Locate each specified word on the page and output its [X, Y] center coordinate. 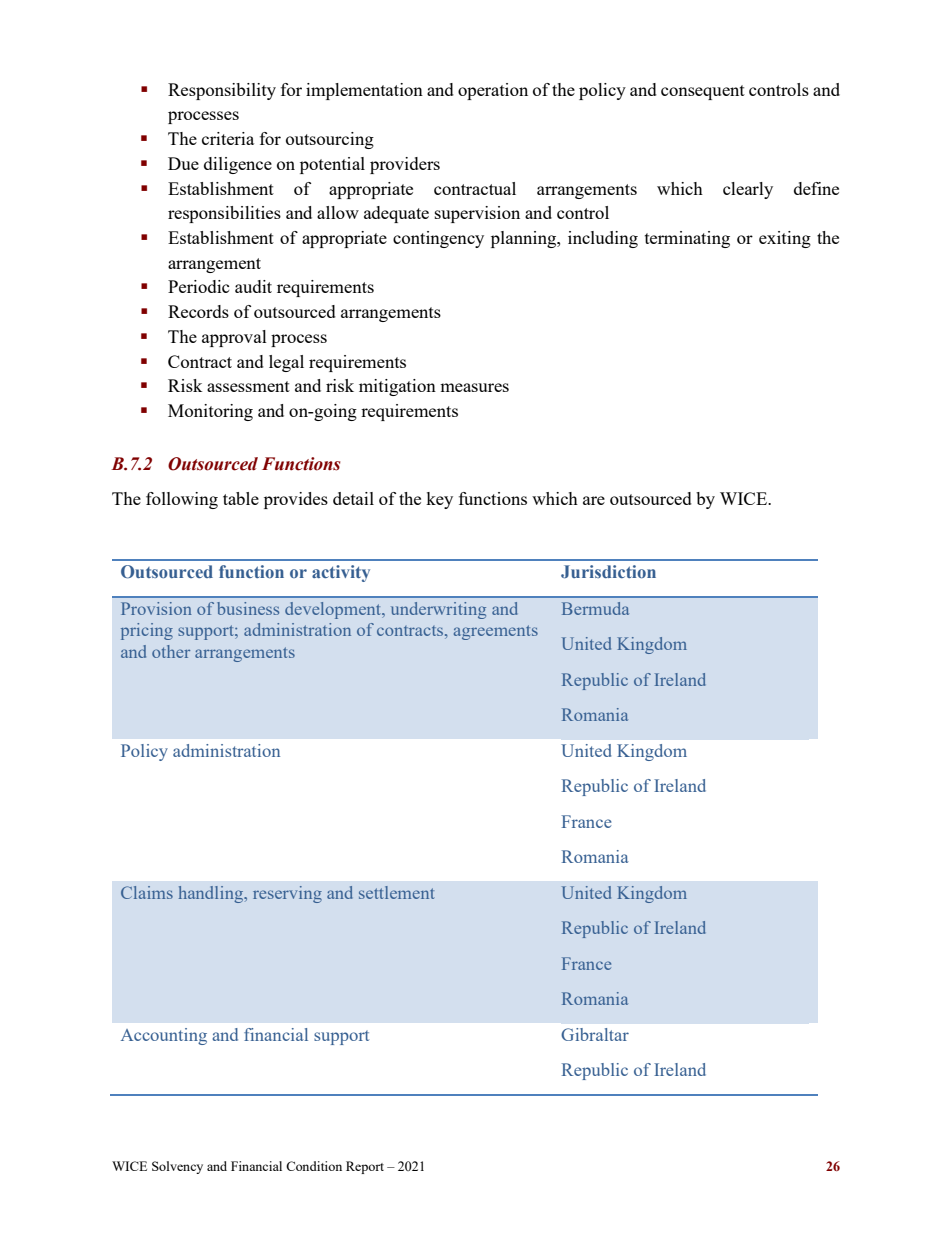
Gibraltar [595, 1034]
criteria [228, 138]
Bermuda [595, 608]
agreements [496, 632]
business [248, 608]
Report [365, 1167]
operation [493, 91]
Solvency [177, 1167]
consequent [703, 92]
